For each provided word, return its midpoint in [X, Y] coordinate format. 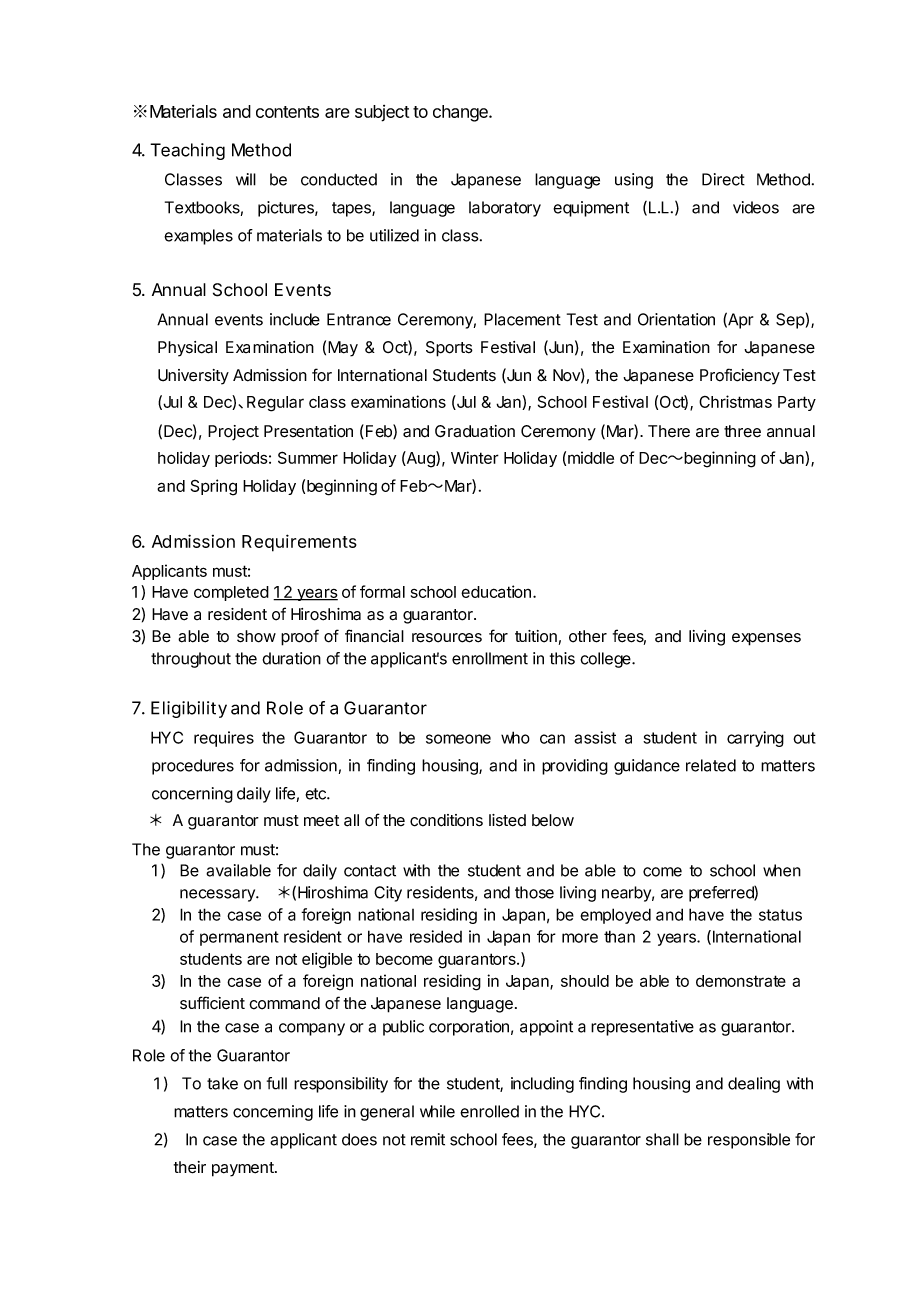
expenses [766, 639]
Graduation [475, 431]
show [256, 636]
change [461, 113]
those [534, 892]
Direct [723, 179]
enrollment [490, 658]
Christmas [735, 401]
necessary [218, 895]
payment [244, 1169]
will [246, 179]
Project [233, 433]
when [782, 870]
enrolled [489, 1111]
